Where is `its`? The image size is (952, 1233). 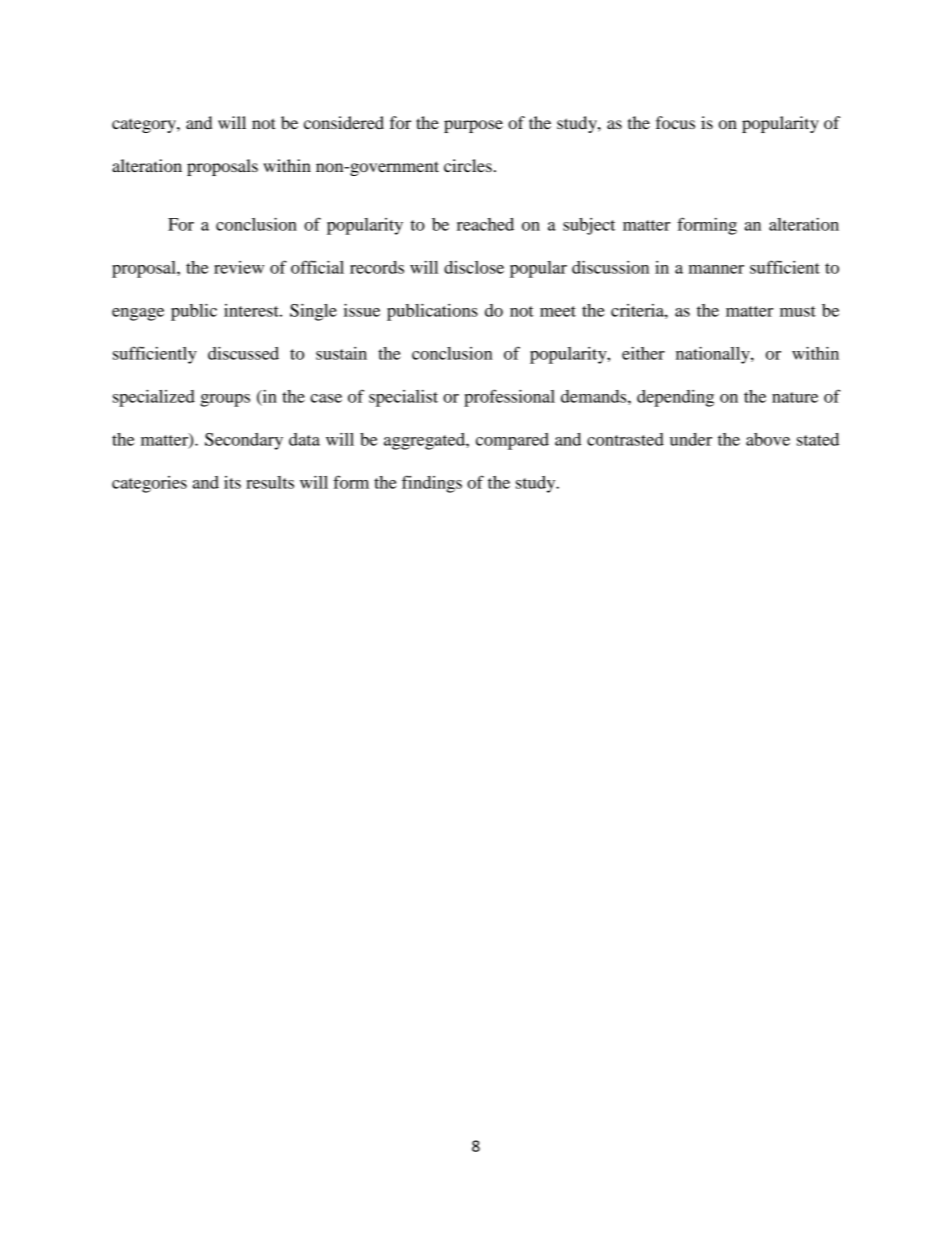
its is located at coordinates (232, 482).
